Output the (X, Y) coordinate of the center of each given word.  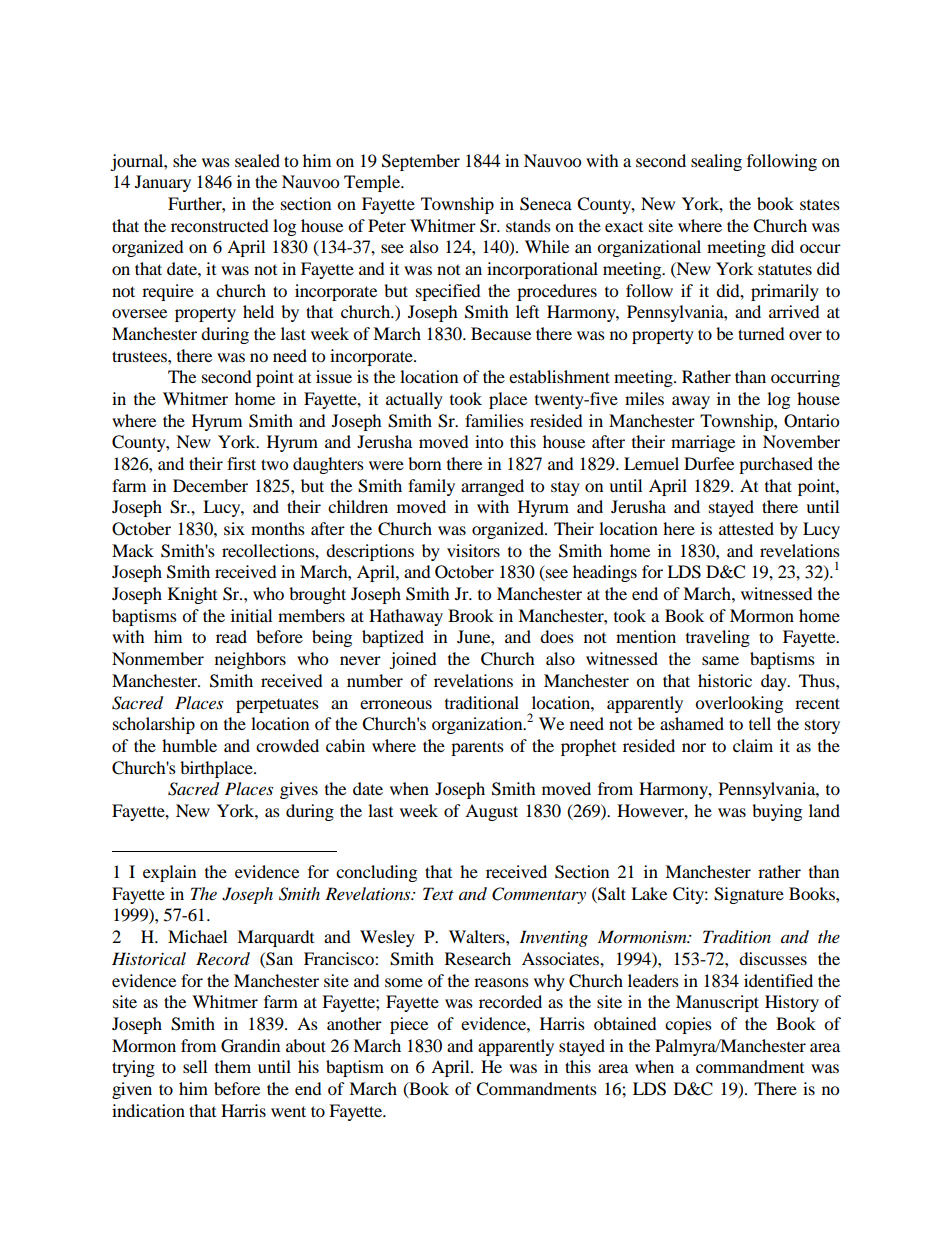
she (185, 160)
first (241, 463)
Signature (749, 895)
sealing (716, 162)
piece (409, 1025)
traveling (718, 638)
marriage (703, 443)
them (233, 1066)
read (231, 636)
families (494, 420)
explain (169, 873)
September (421, 162)
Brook (471, 615)
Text (438, 893)
